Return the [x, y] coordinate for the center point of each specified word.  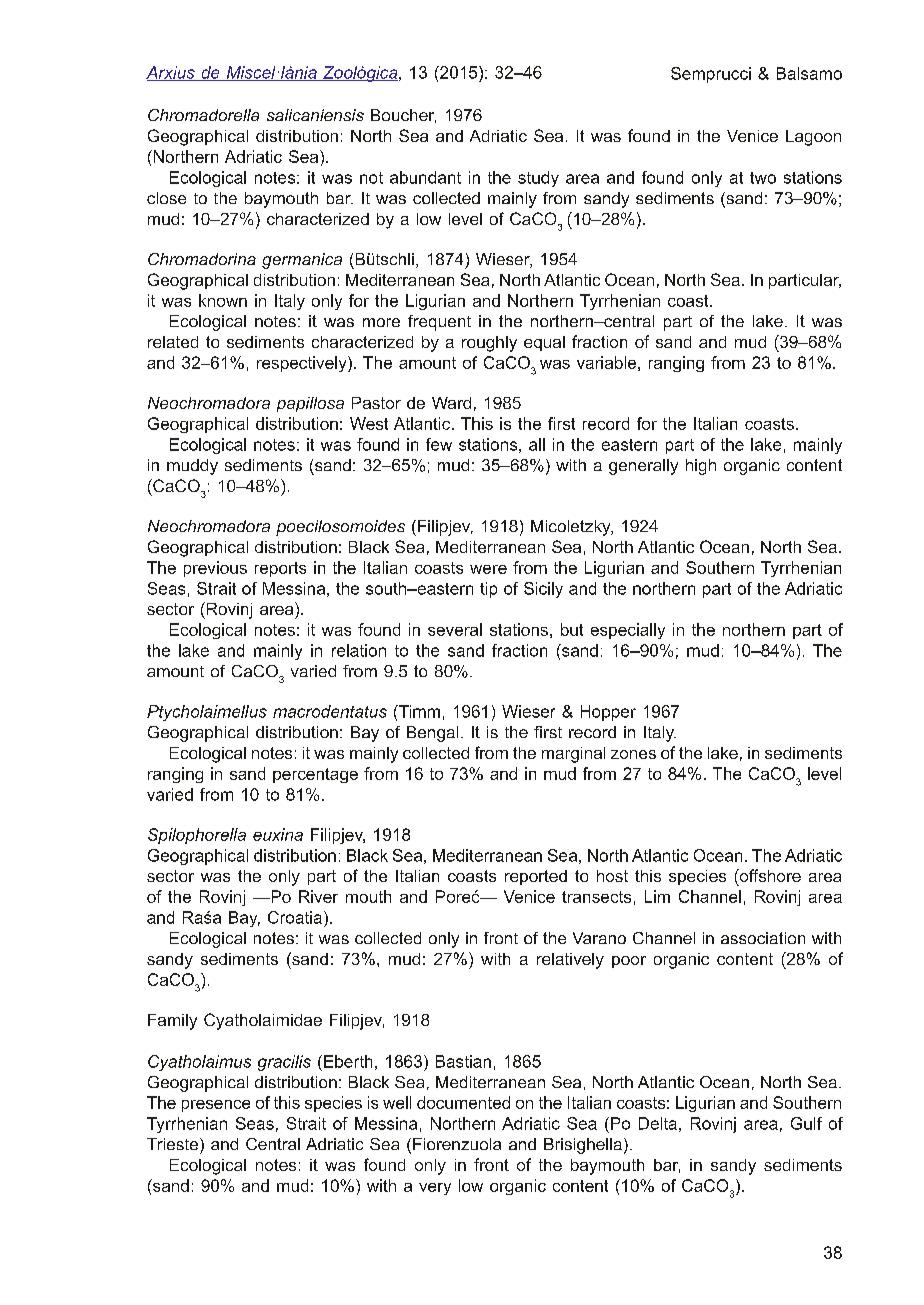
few [439, 444]
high [701, 467]
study [538, 179]
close [166, 198]
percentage [315, 775]
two [763, 178]
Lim [657, 896]
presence [216, 1106]
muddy [192, 467]
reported [536, 877]
